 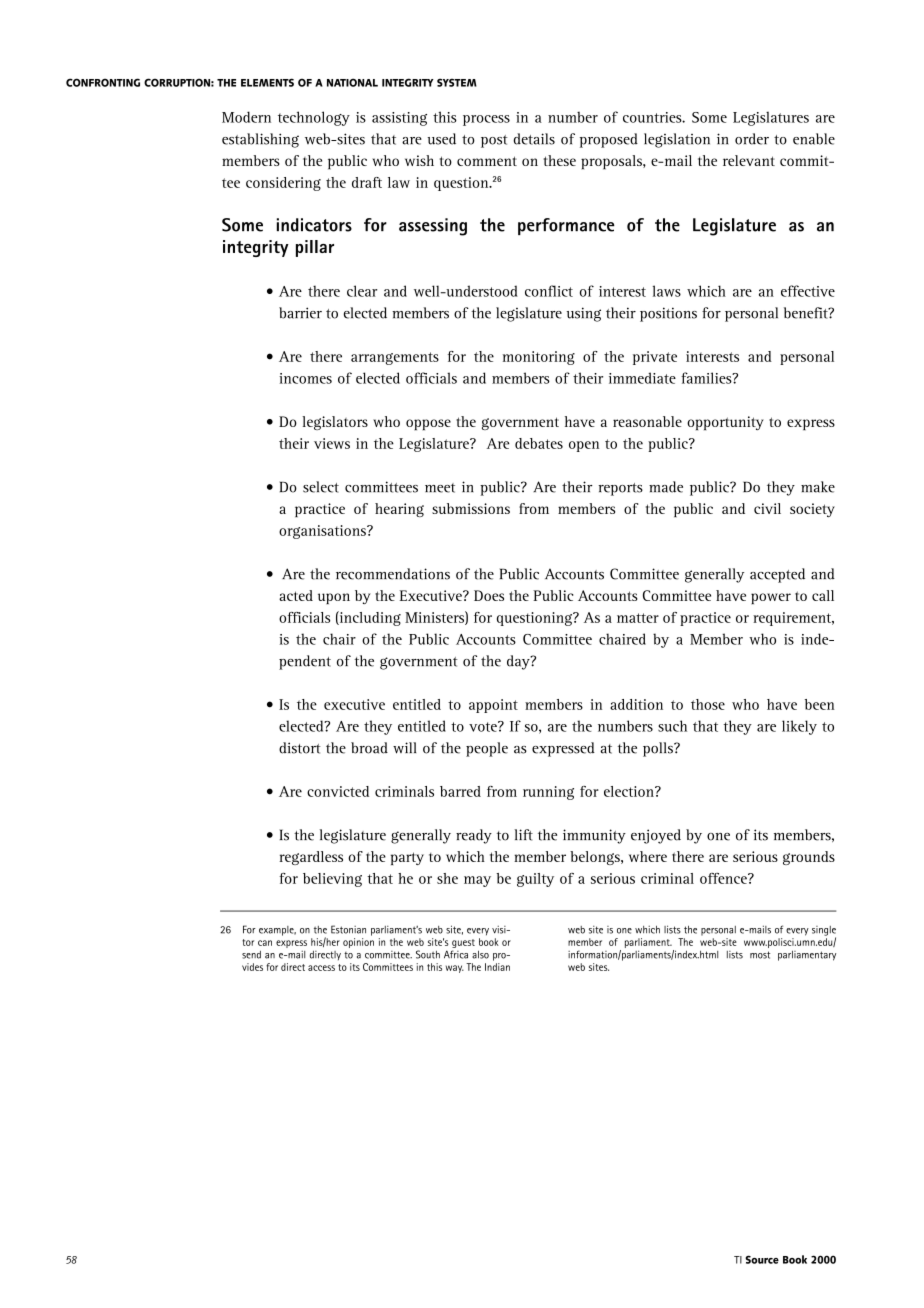 What do you see at coordinates (251, 955) in the screenshot?
I see `send` at bounding box center [251, 955].
